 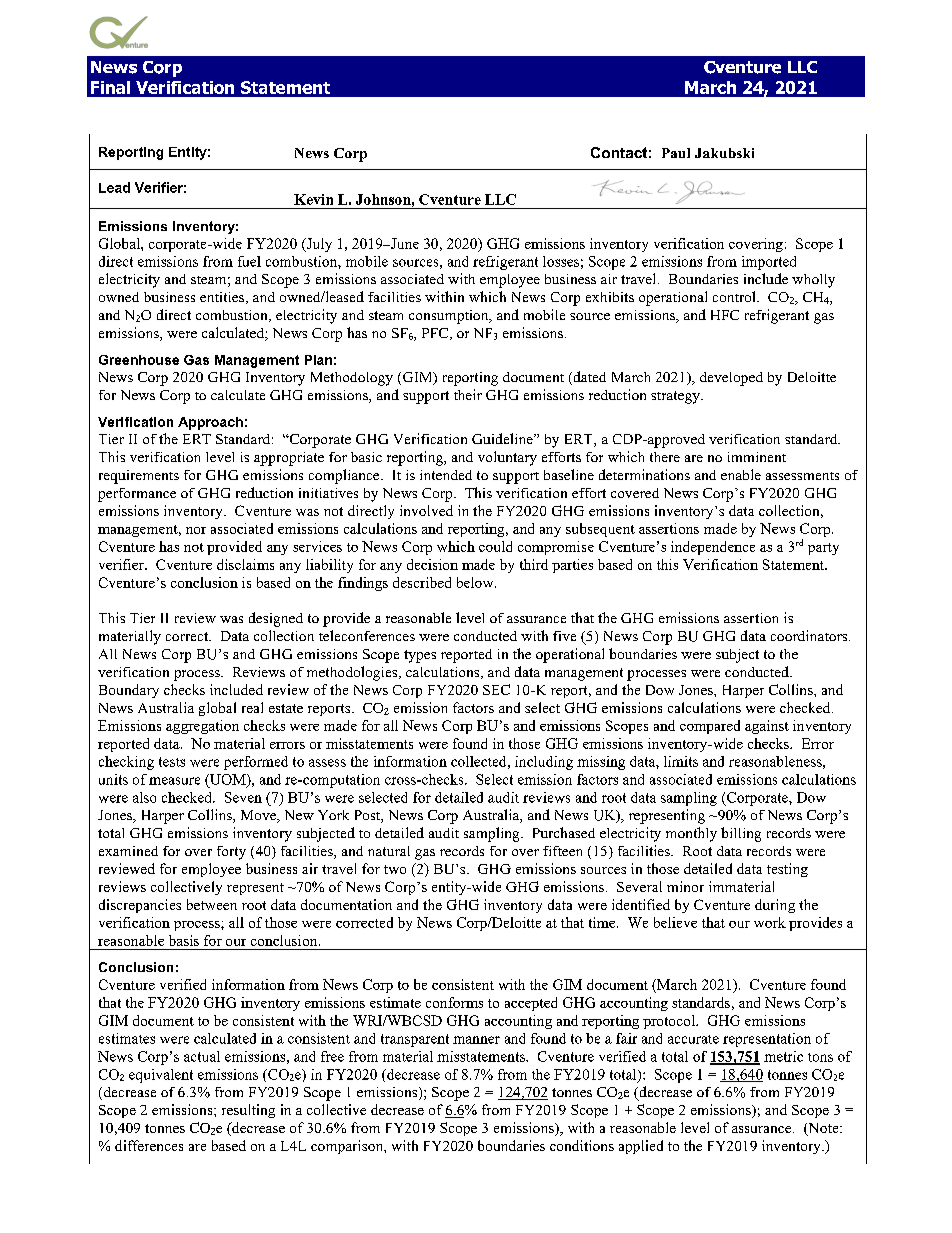 I want to click on resulting, so click(x=248, y=1111).
